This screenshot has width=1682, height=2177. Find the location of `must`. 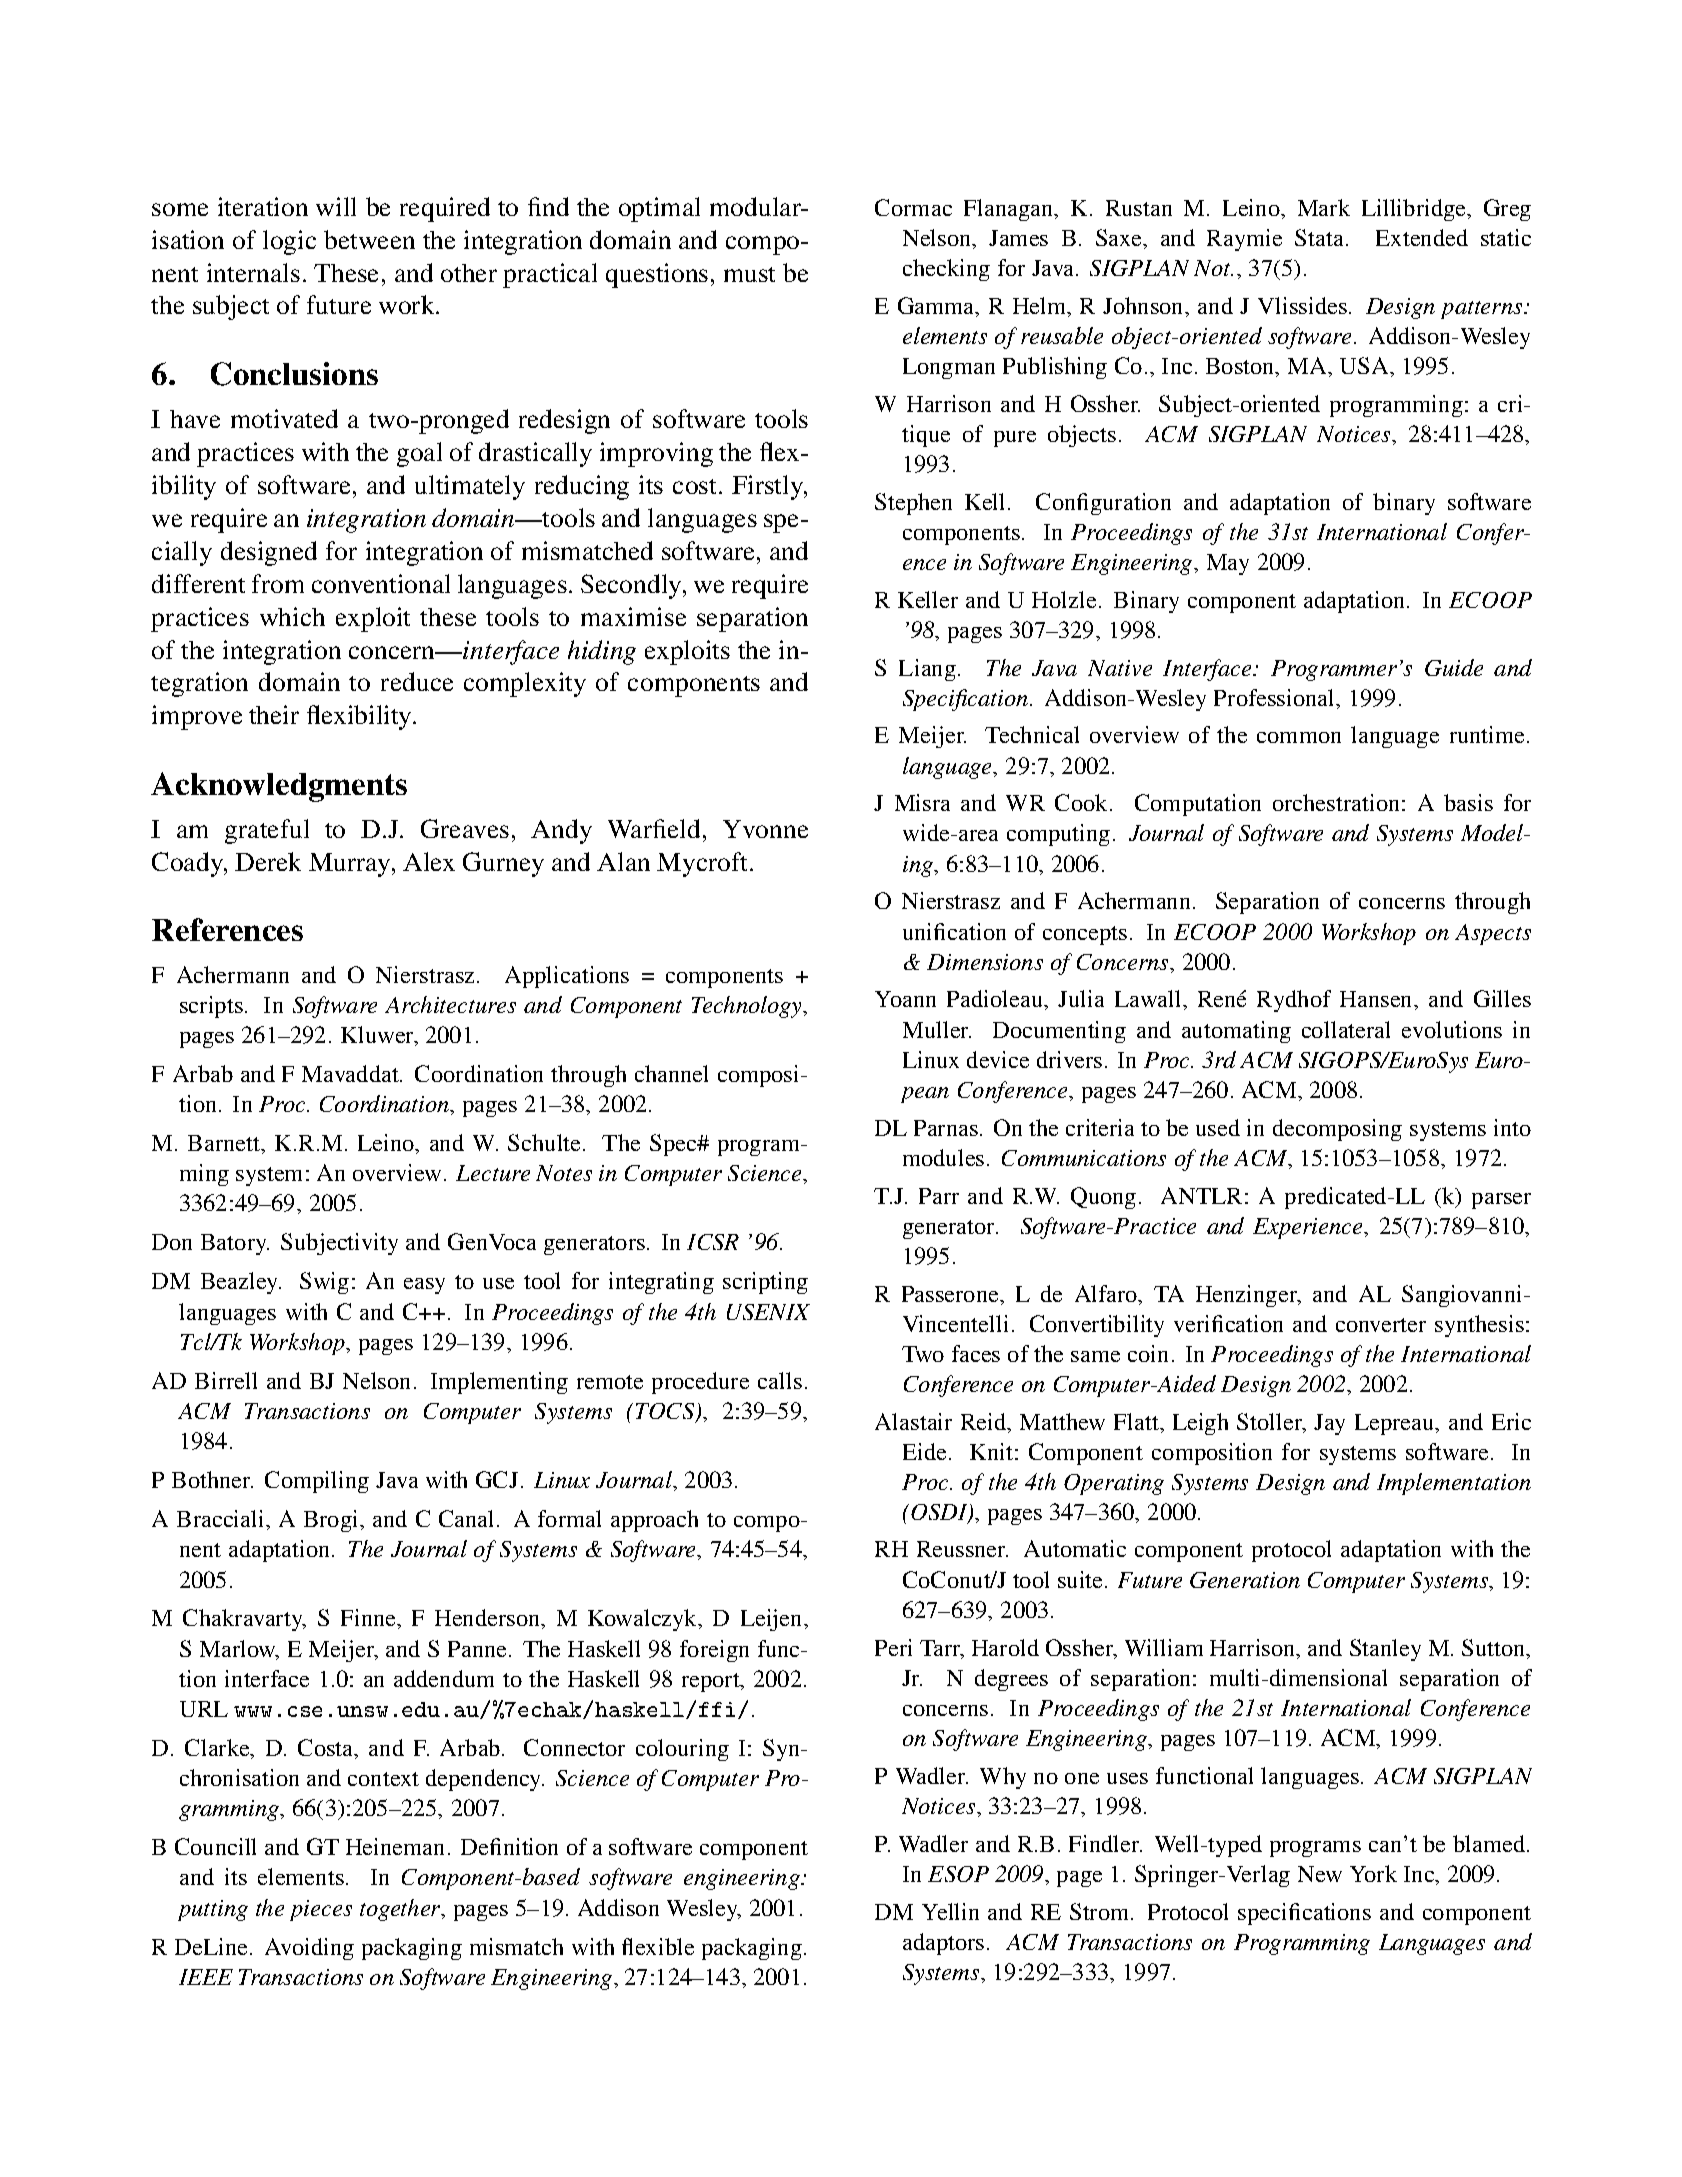

must is located at coordinates (749, 274).
